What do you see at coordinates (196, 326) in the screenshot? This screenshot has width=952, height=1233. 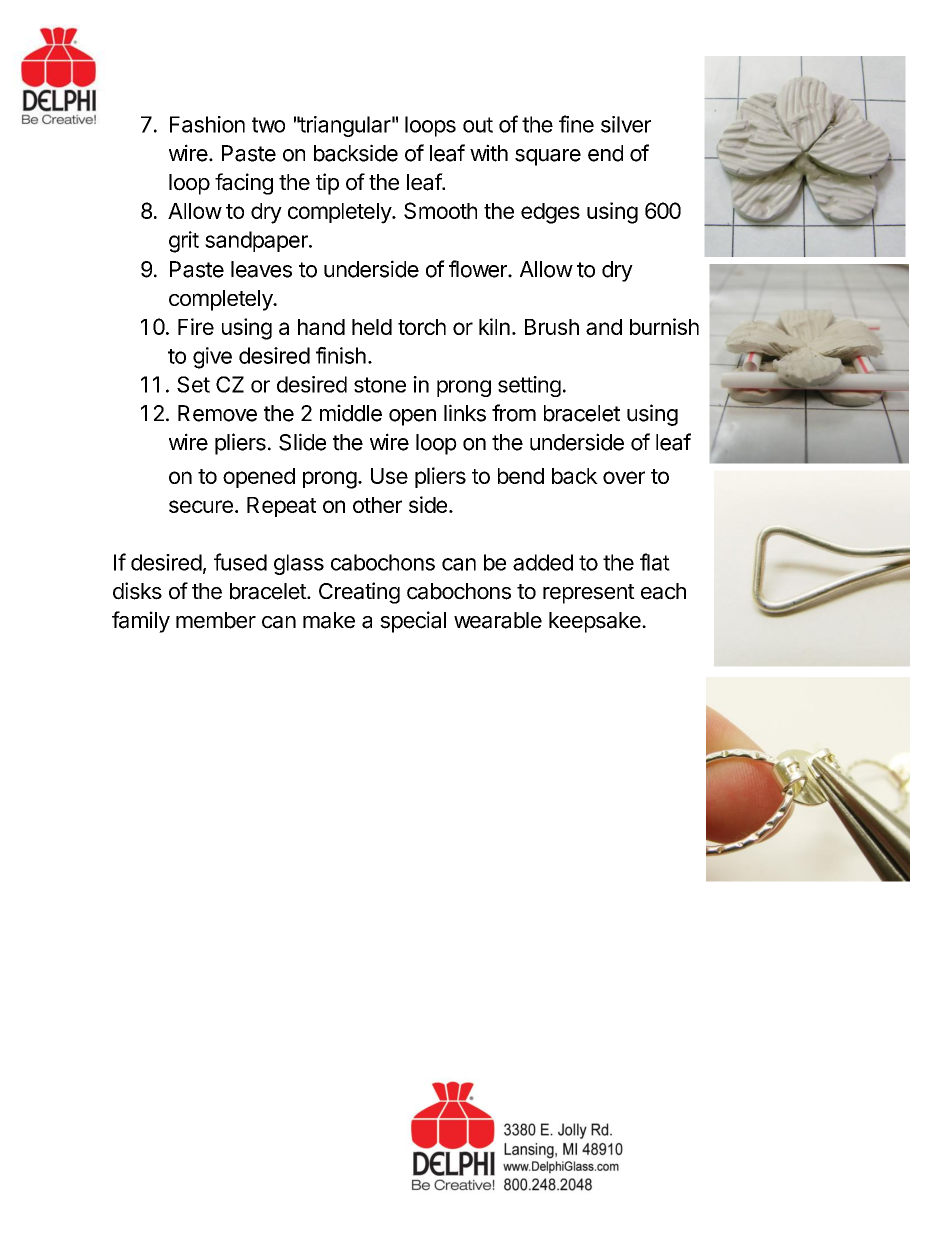 I see `Fire` at bounding box center [196, 326].
